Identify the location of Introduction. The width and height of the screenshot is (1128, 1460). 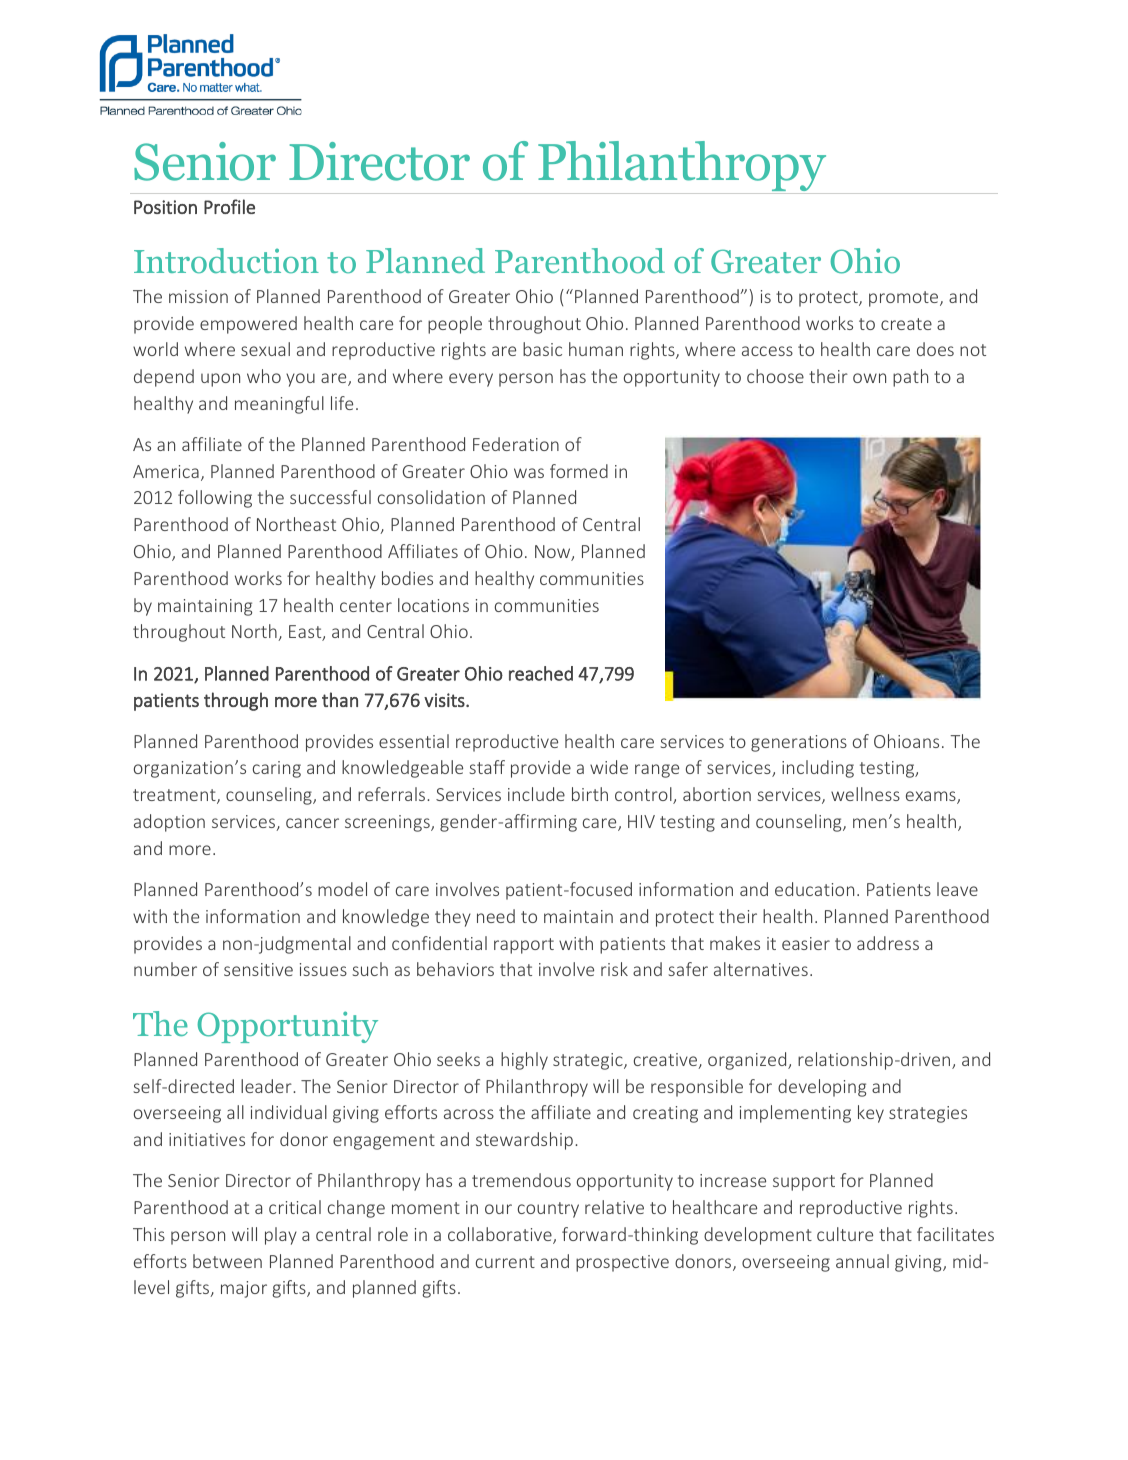
(226, 261).
